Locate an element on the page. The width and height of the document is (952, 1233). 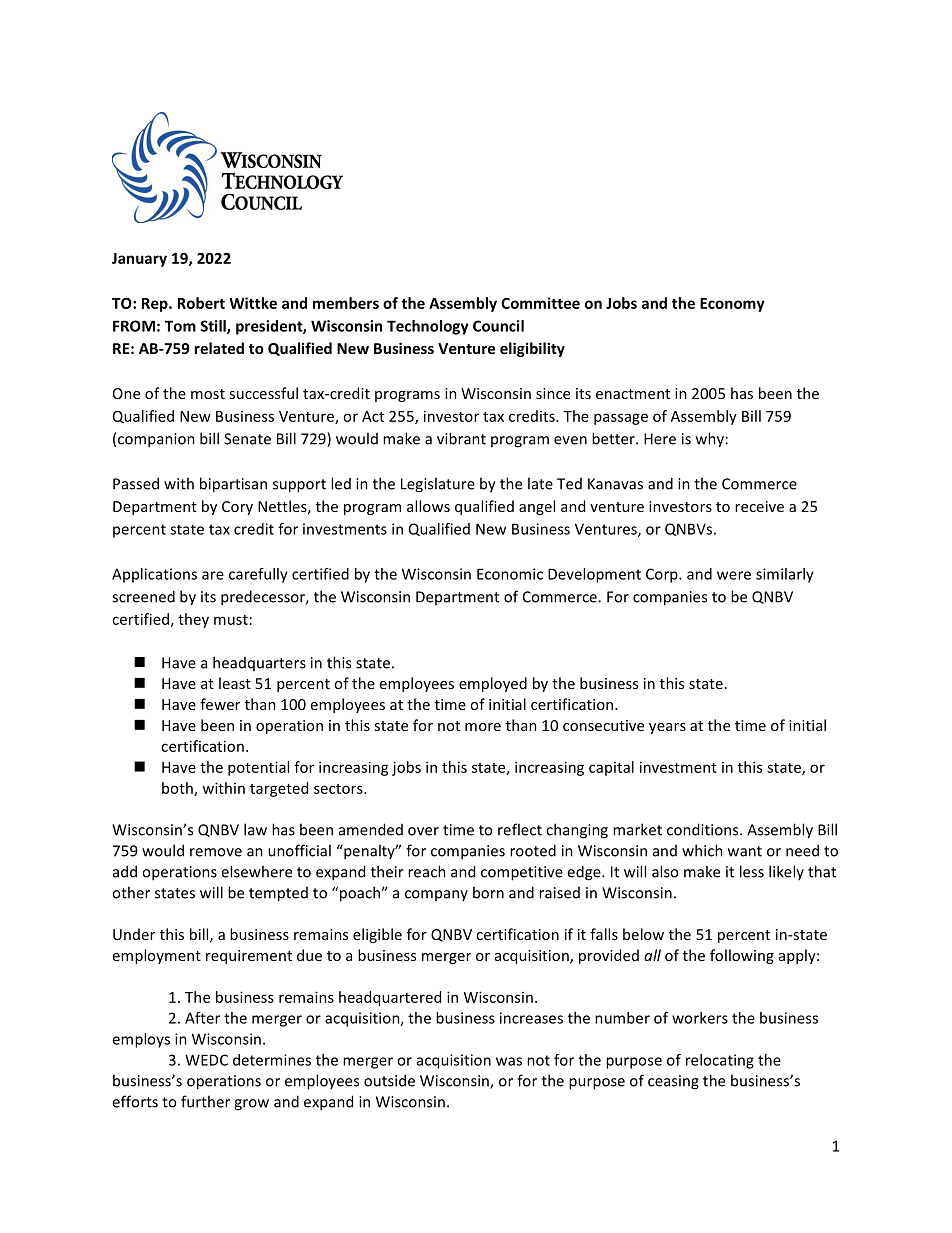
Economy is located at coordinates (732, 305).
